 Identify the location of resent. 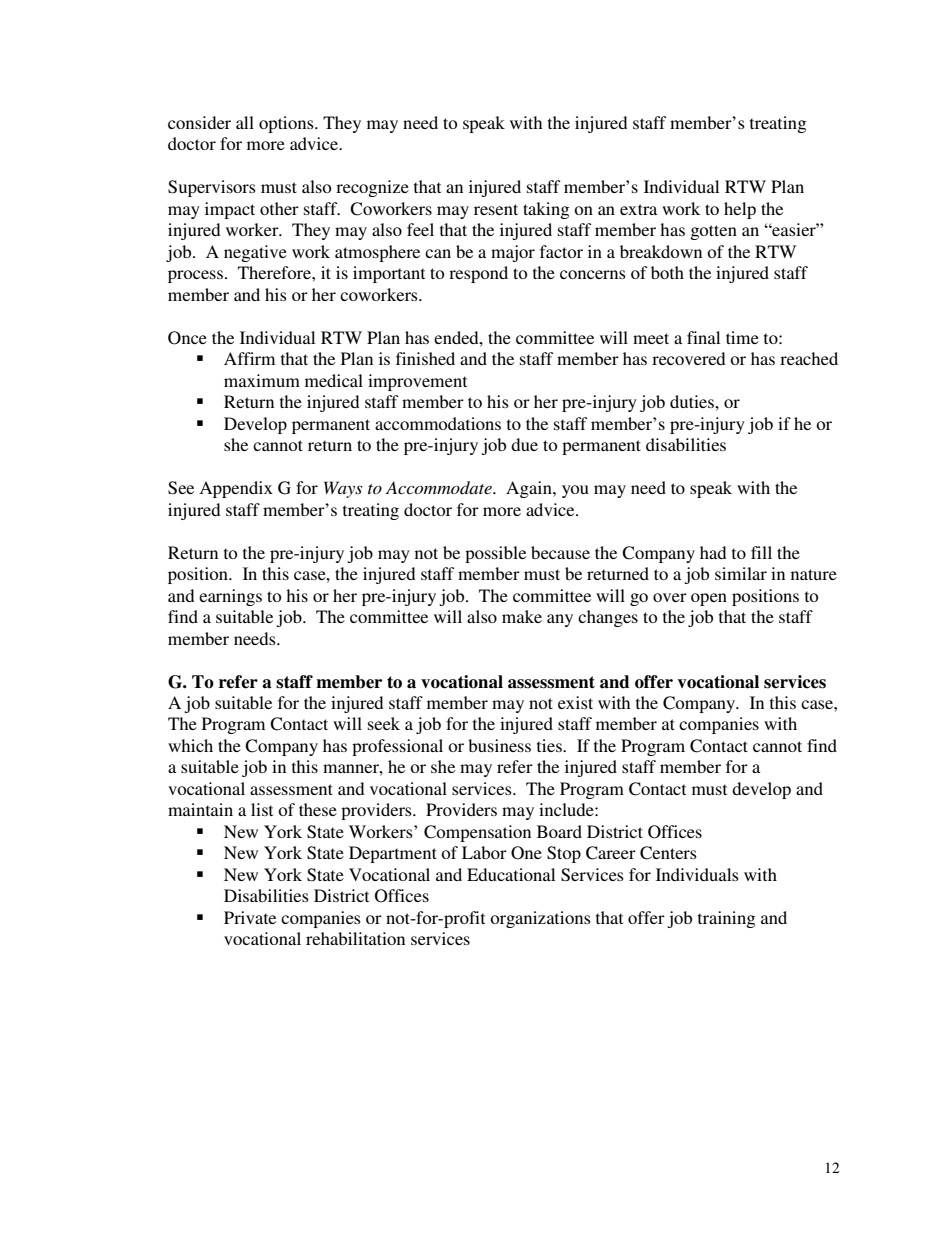
(496, 209).
